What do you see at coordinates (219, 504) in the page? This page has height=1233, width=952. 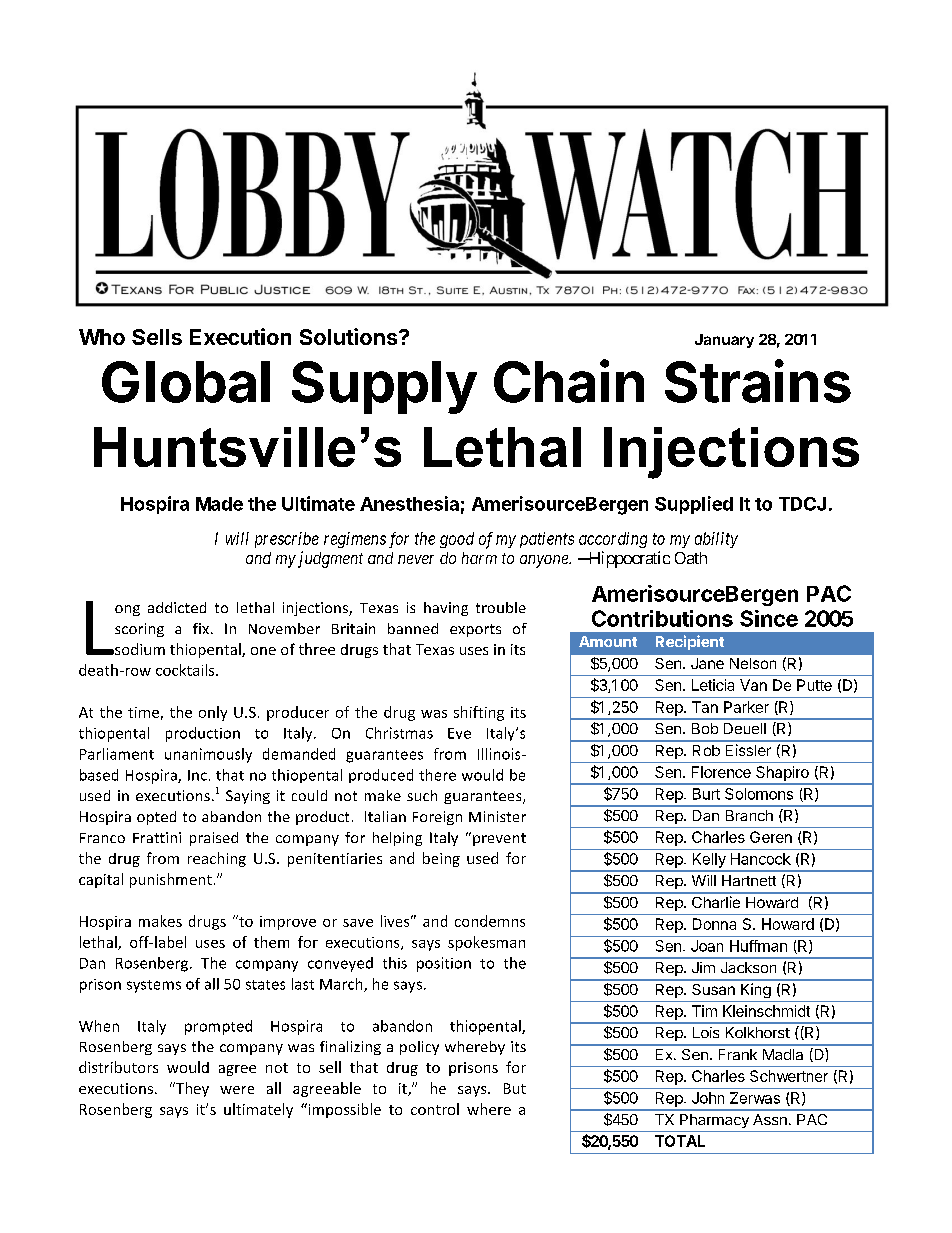 I see `Made` at bounding box center [219, 504].
